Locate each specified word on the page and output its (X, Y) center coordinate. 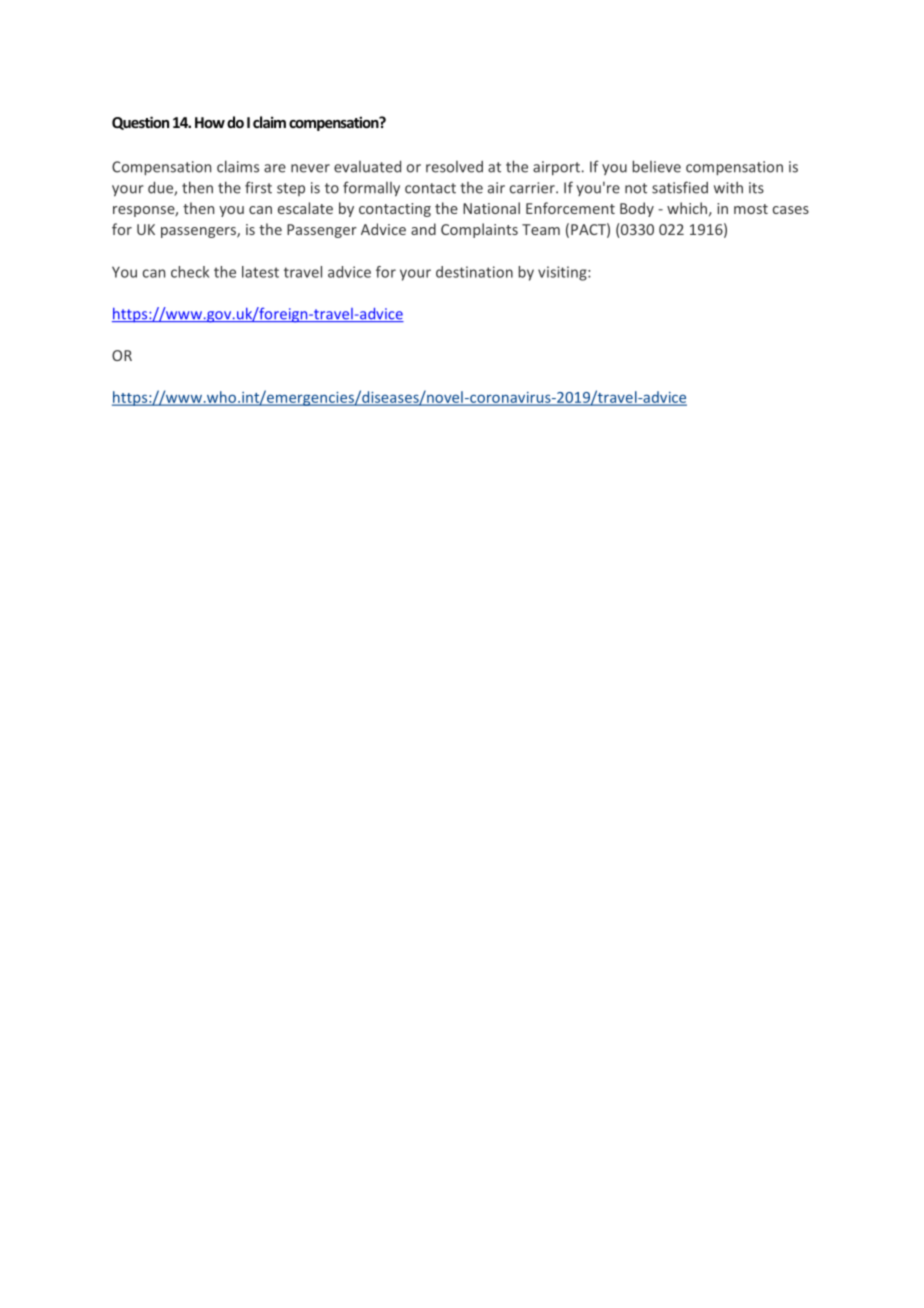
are (275, 168)
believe (657, 166)
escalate (305, 208)
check (190, 272)
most (751, 209)
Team (541, 229)
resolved (454, 167)
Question (140, 123)
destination (474, 272)
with (728, 187)
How (210, 122)
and (423, 229)
